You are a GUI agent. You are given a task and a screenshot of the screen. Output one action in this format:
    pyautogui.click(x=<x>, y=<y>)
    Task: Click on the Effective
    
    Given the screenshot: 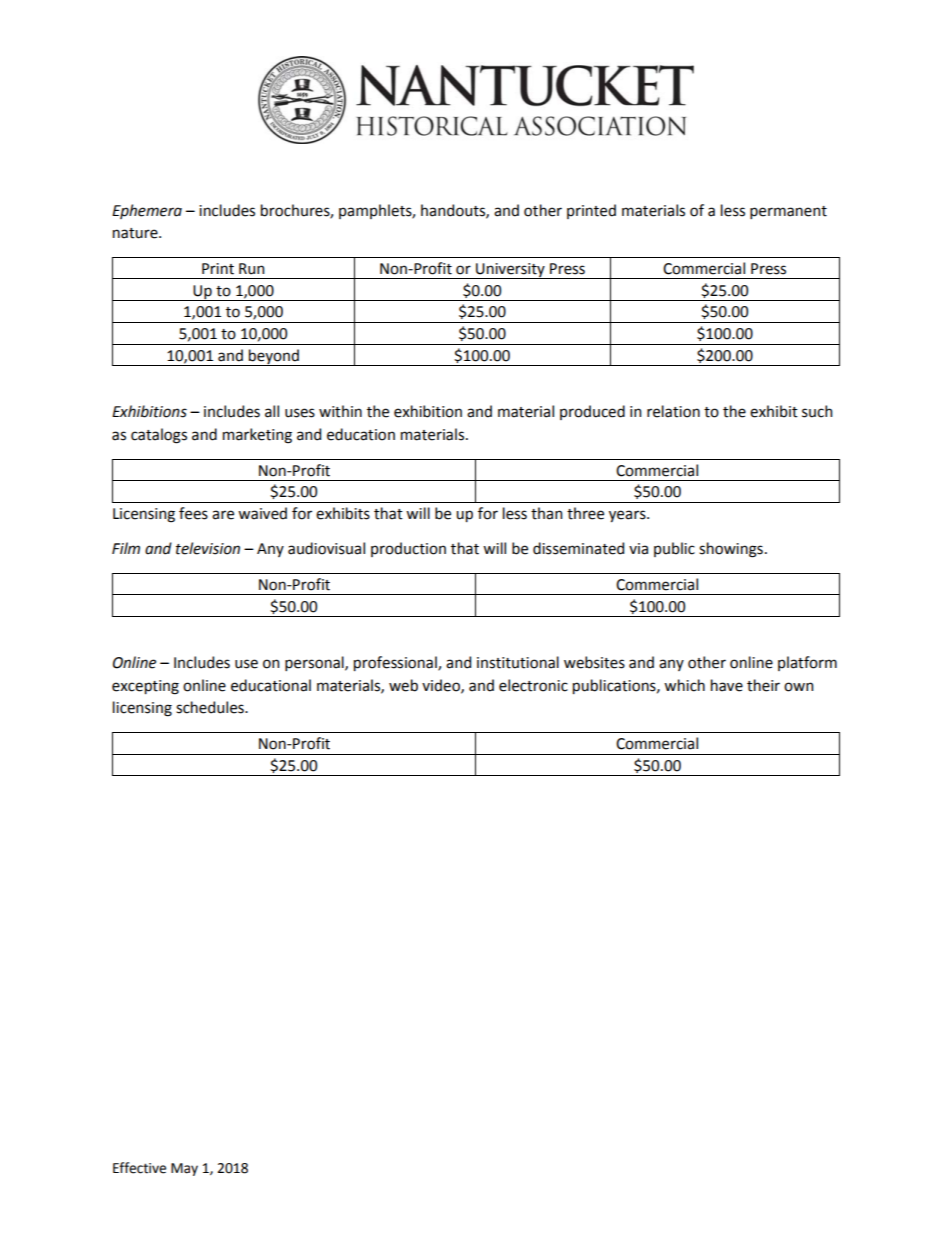 What is the action you would take?
    pyautogui.click(x=139, y=1168)
